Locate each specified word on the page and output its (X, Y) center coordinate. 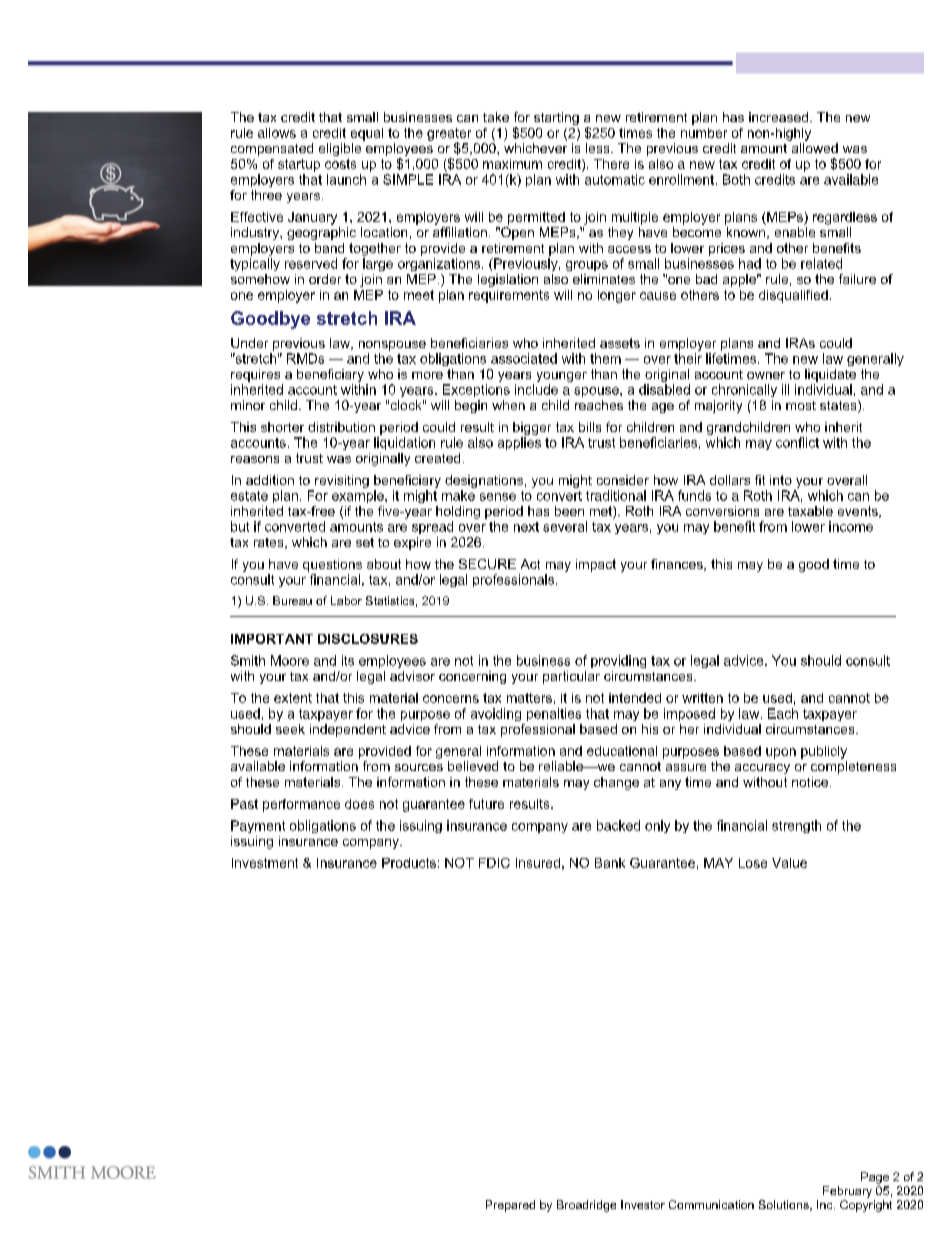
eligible (340, 149)
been (569, 511)
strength (796, 826)
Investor (643, 1204)
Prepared (510, 1206)
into (781, 480)
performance (301, 805)
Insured (538, 863)
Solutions (785, 1205)
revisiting (342, 481)
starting (556, 118)
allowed (815, 148)
